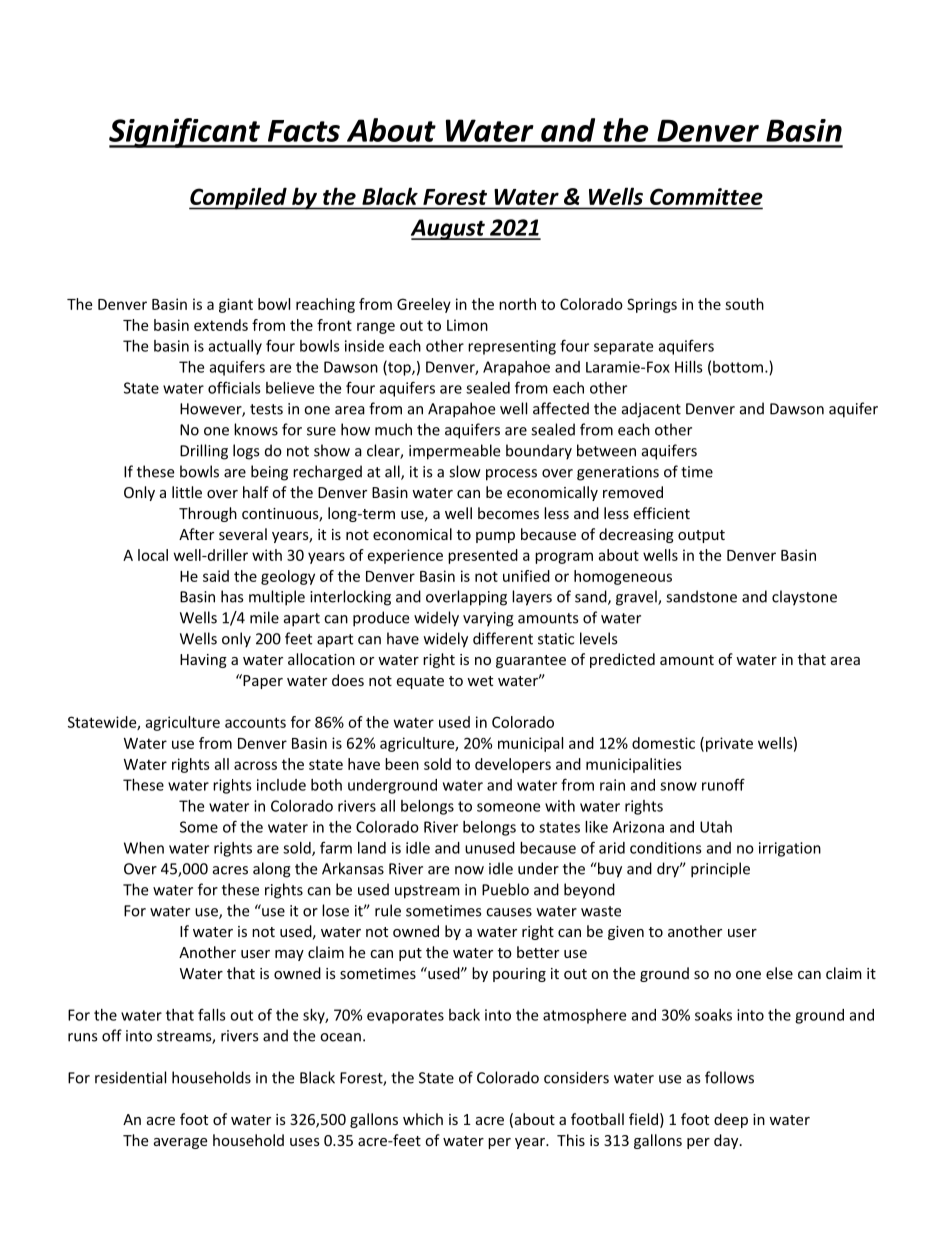 The width and height of the screenshot is (952, 1233). Describe the element at coordinates (203, 661) in the screenshot. I see `Having` at that location.
